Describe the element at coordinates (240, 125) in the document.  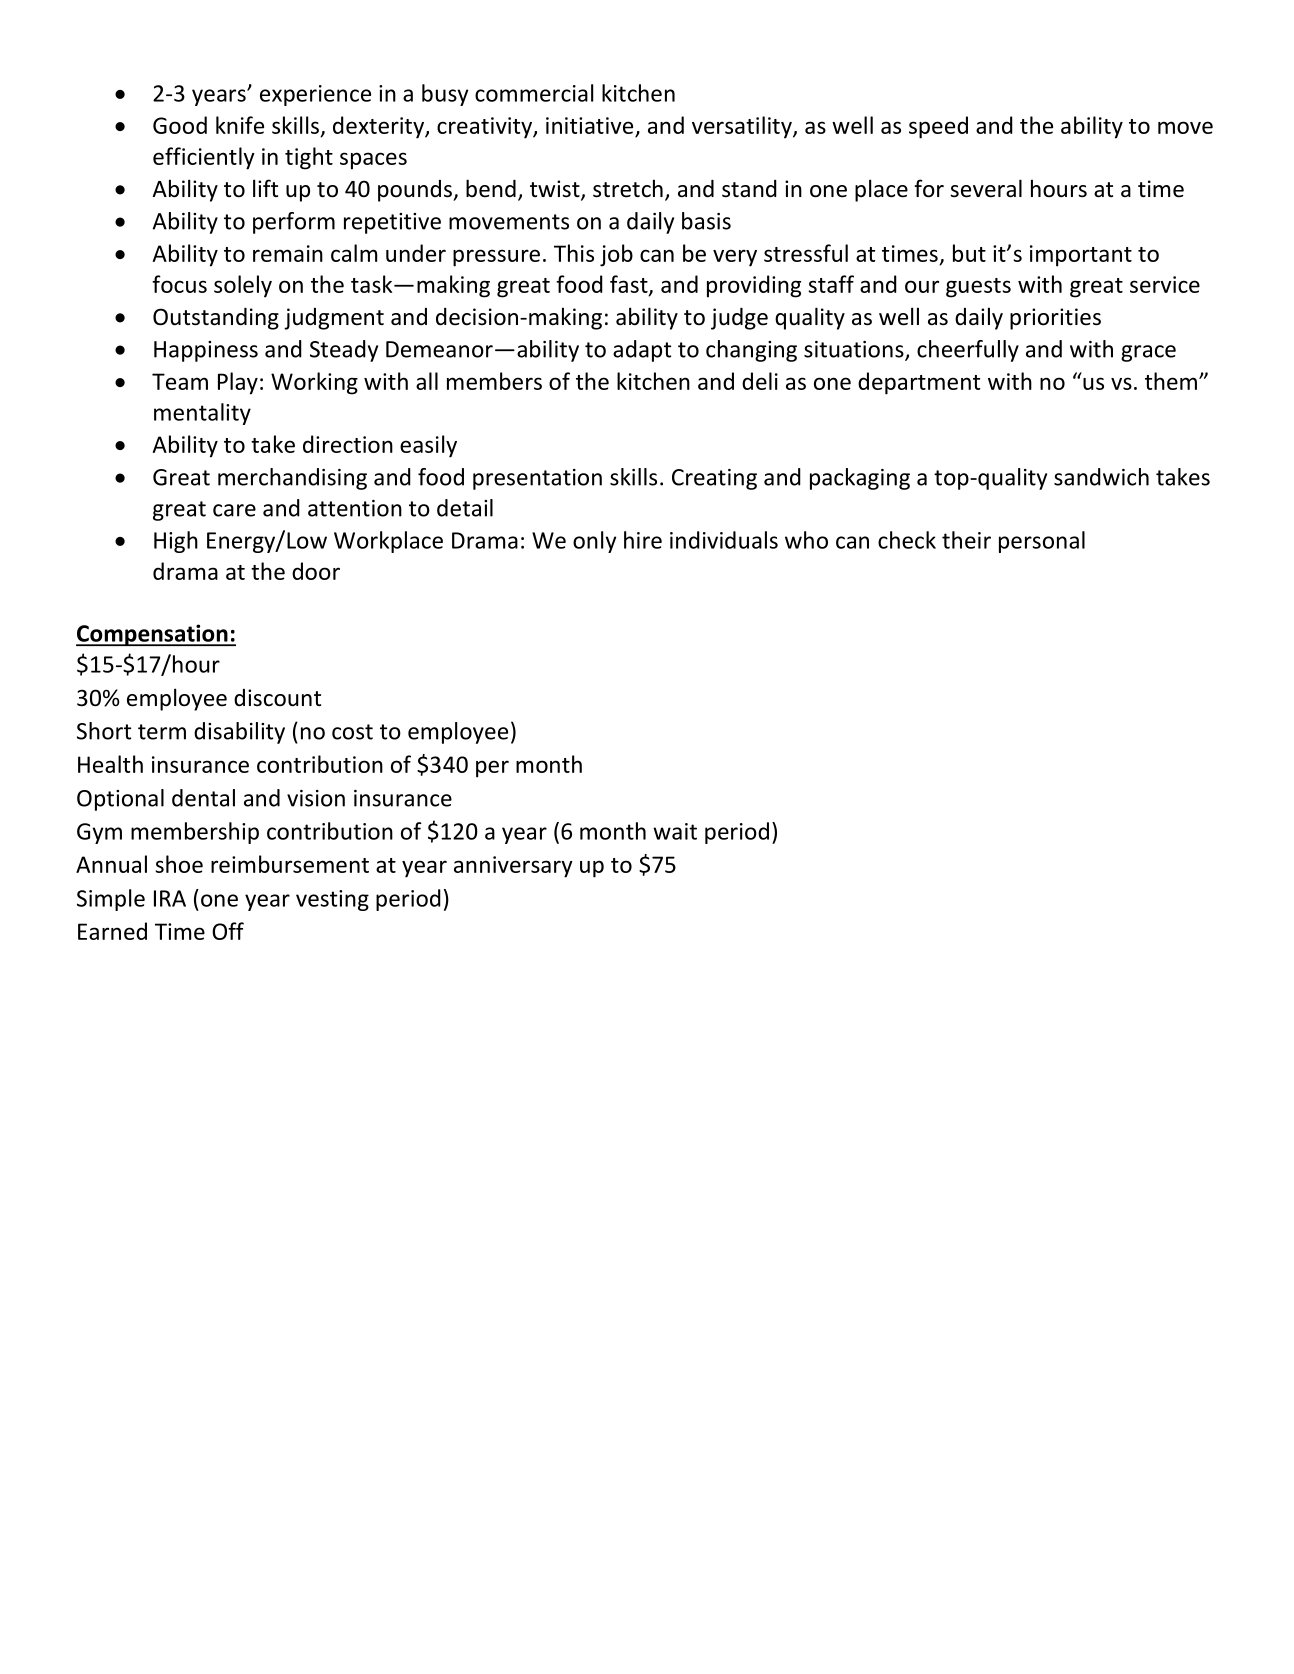
I see `knife` at that location.
